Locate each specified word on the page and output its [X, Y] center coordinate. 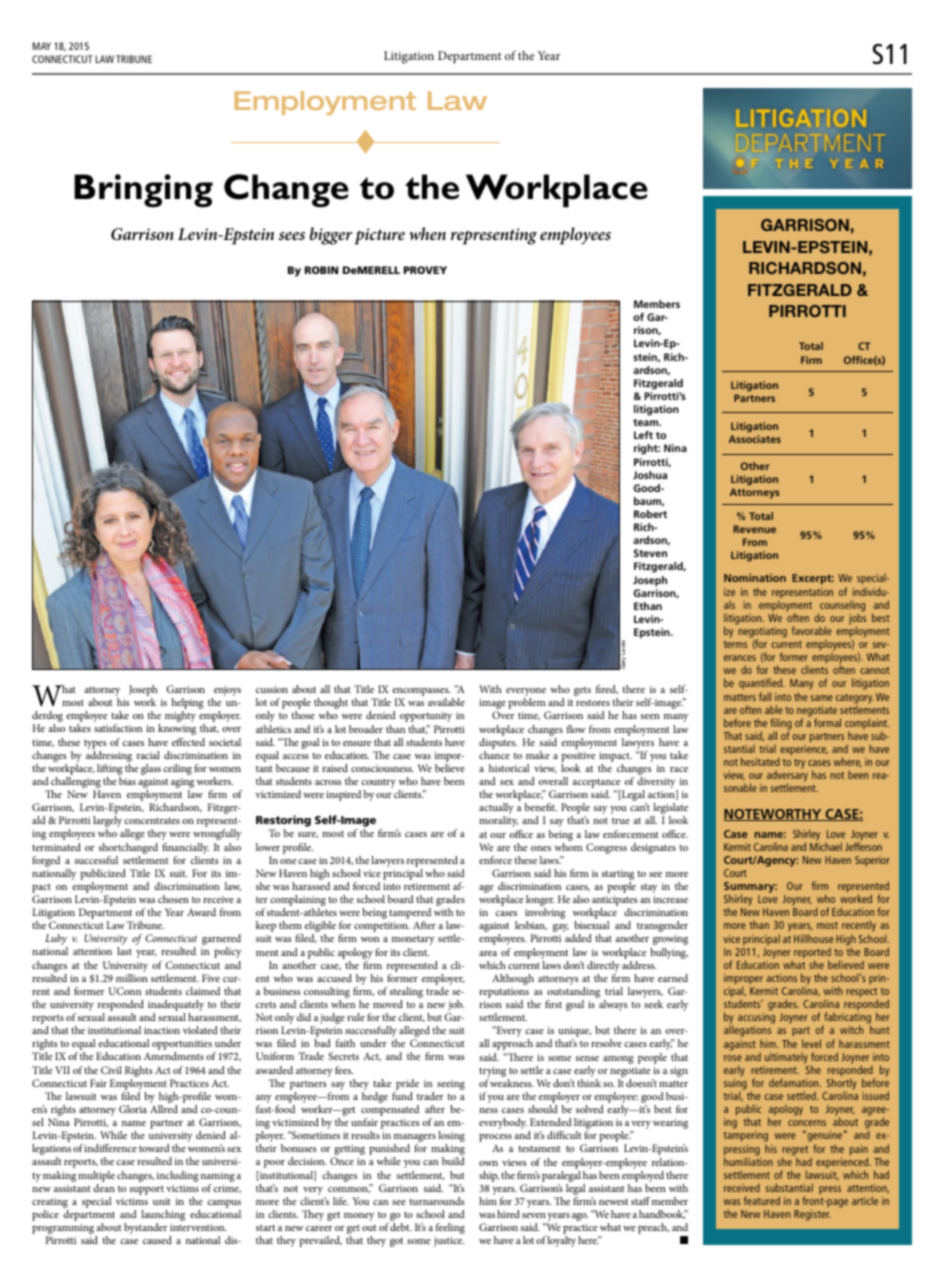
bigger [331, 236]
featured [762, 1200]
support [147, 1190]
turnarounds [437, 1201]
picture [379, 236]
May [42, 46]
